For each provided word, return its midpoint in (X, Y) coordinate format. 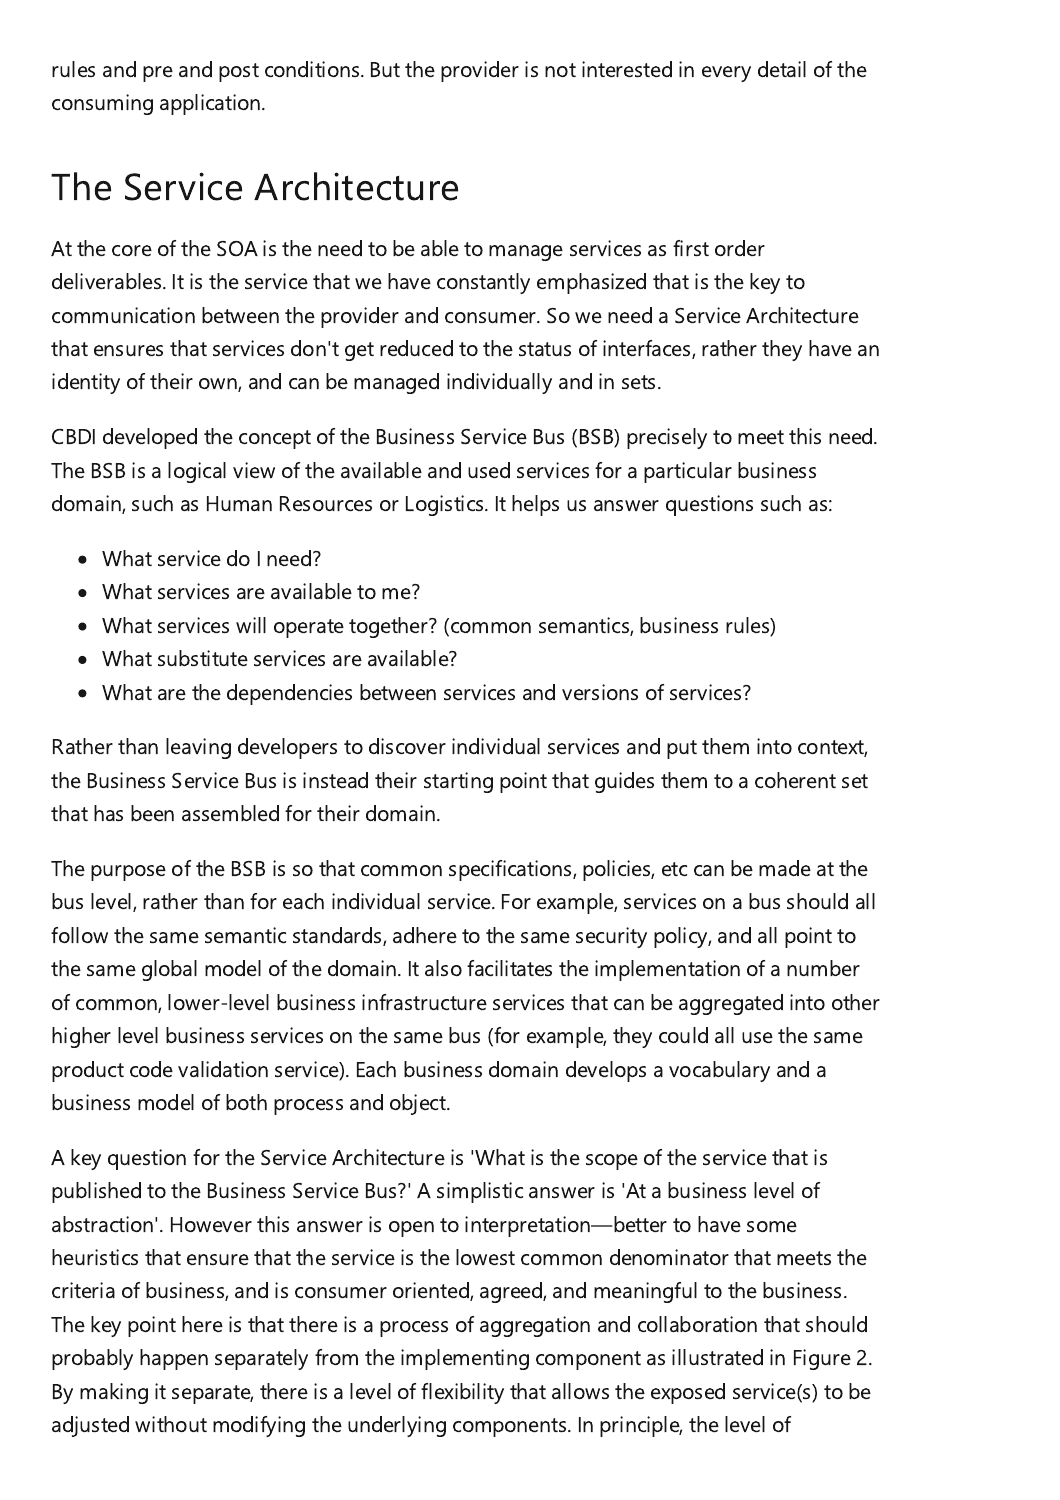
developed (150, 438)
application (211, 104)
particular (688, 472)
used (489, 470)
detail (782, 69)
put (682, 749)
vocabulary (719, 1071)
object (419, 1104)
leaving (198, 748)
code (151, 1069)
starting (458, 782)
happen (174, 1359)
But (385, 69)
